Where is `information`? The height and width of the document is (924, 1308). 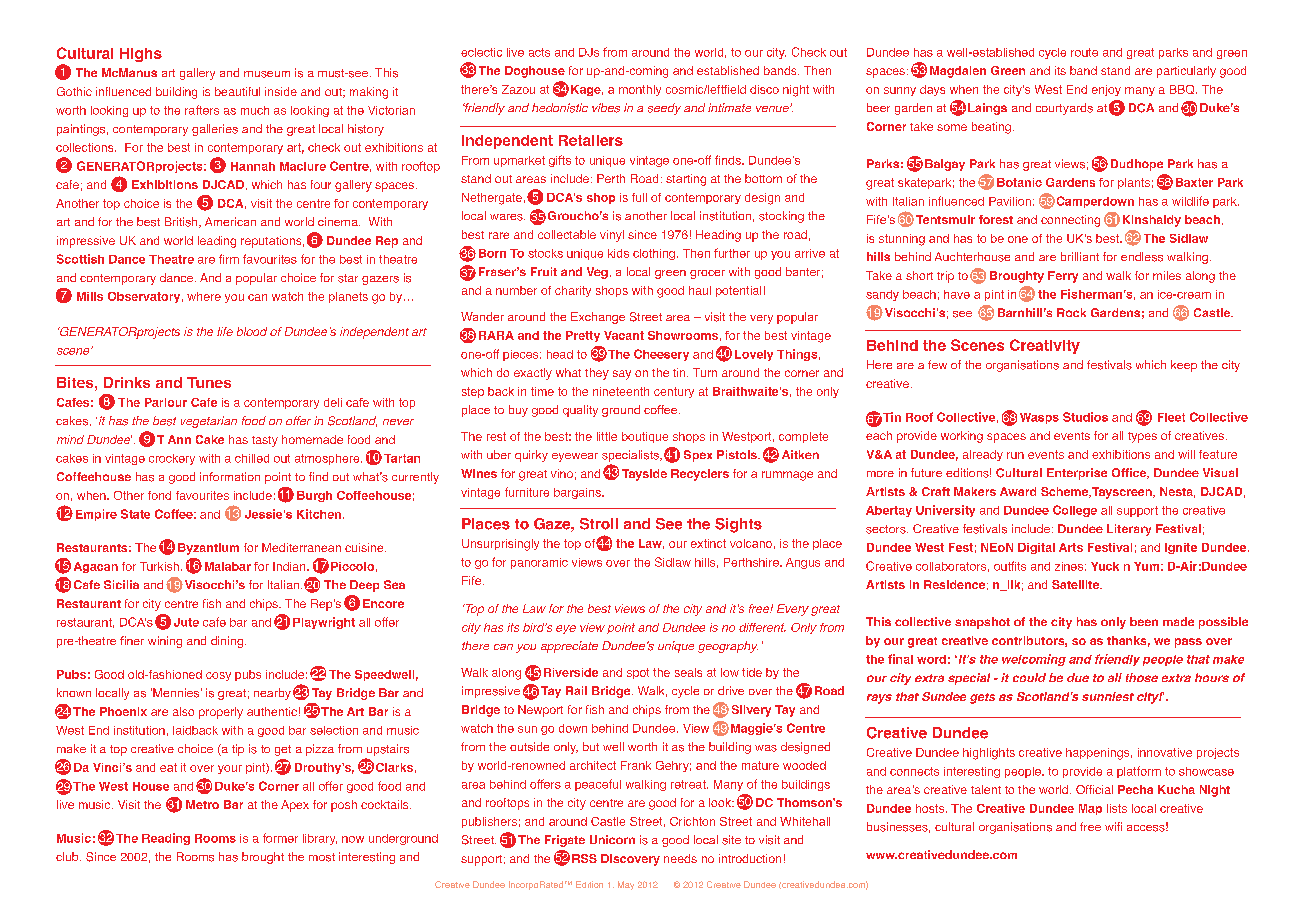
information is located at coordinates (230, 476).
